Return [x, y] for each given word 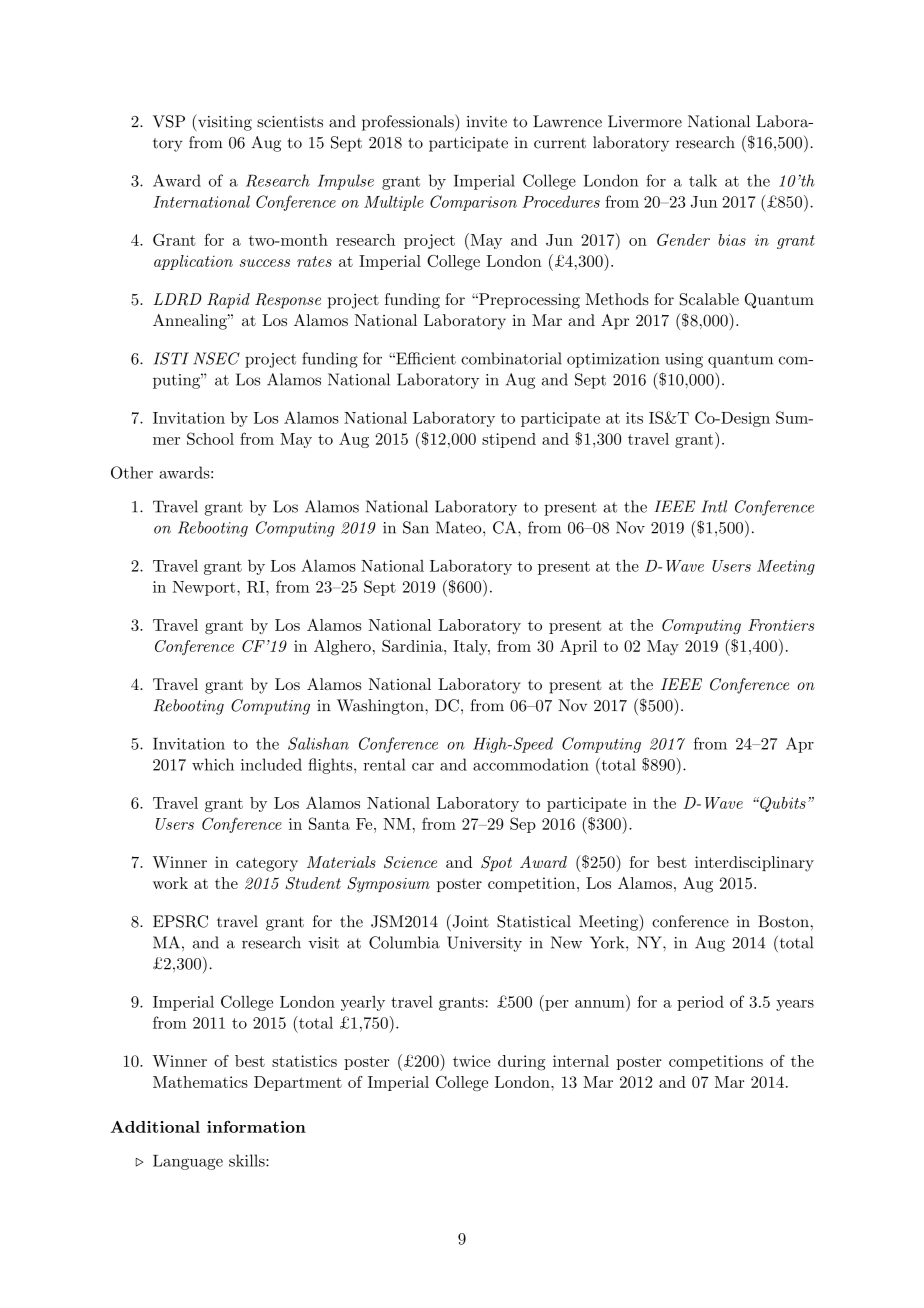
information [256, 1126]
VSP [169, 121]
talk [703, 180]
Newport [205, 588]
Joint [469, 921]
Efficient [425, 358]
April [578, 647]
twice [471, 1061]
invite [487, 122]
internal [581, 1061]
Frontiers [781, 625]
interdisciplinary [754, 864]
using [684, 360]
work [170, 883]
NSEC [216, 358]
